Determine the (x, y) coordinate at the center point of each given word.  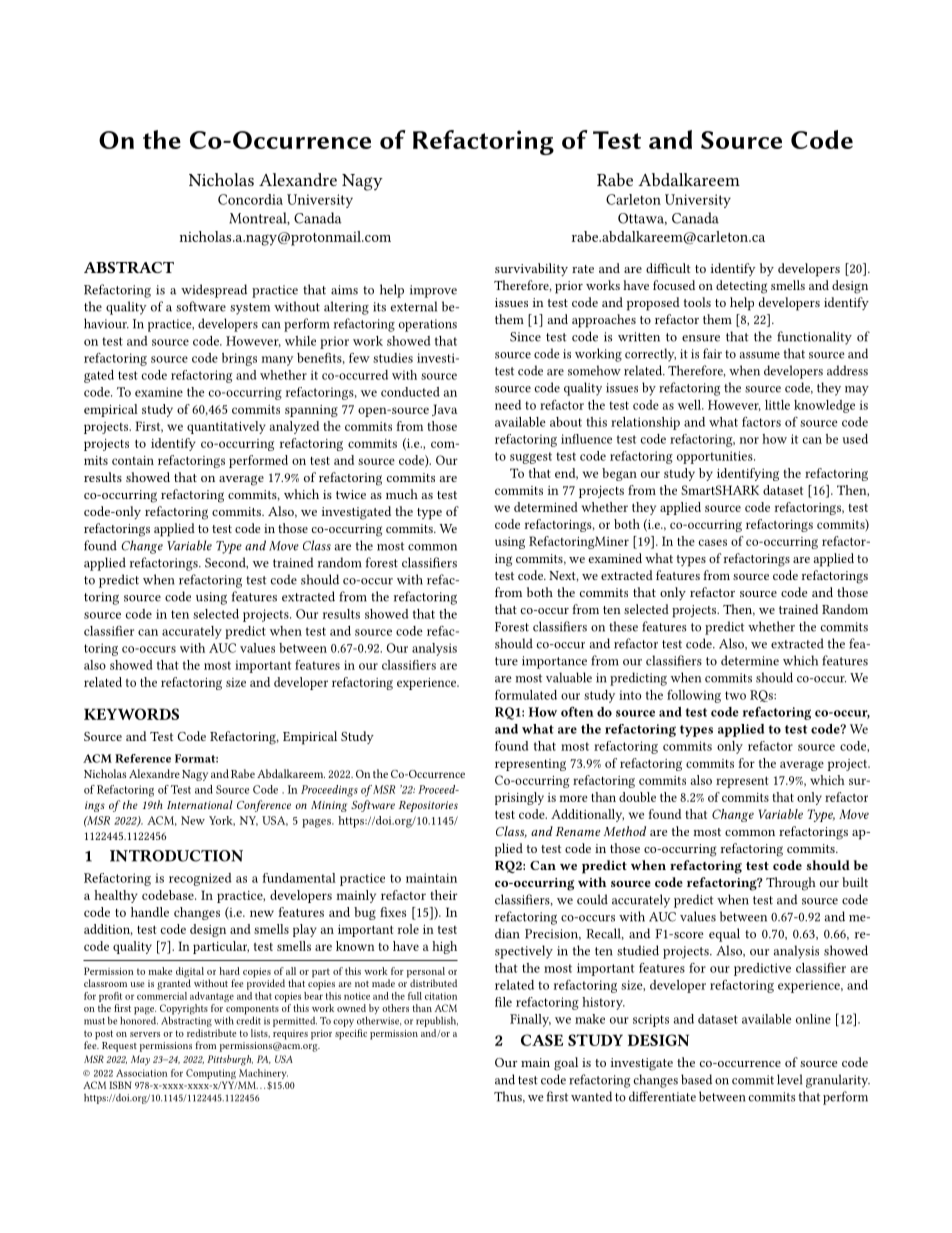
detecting (741, 287)
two (735, 695)
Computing (211, 1074)
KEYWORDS (131, 714)
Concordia (250, 199)
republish (437, 1022)
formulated (526, 695)
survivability (531, 269)
